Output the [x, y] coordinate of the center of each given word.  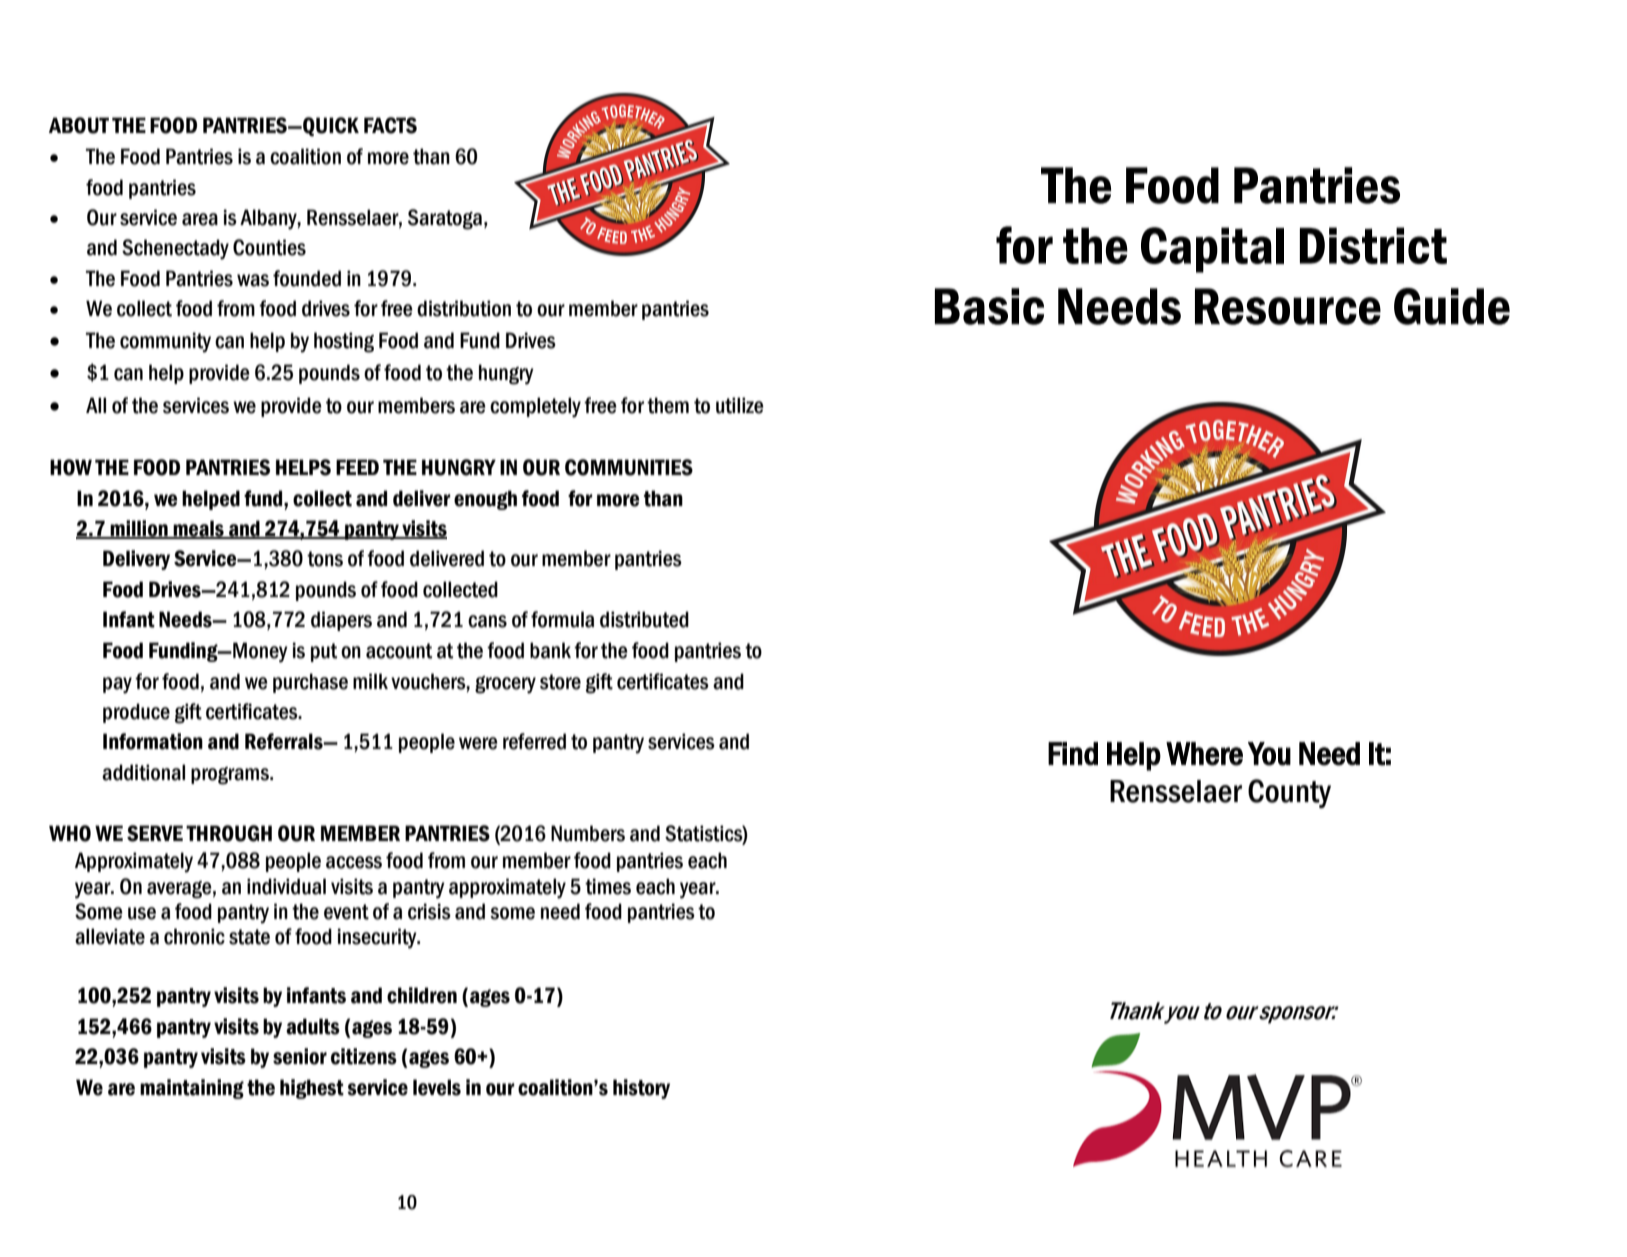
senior [300, 1056]
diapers [341, 621]
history [641, 1089]
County [1289, 793]
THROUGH [229, 833]
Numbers [588, 833]
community [165, 342]
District [1373, 245]
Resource [1288, 306]
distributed [644, 619]
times [608, 886]
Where [1204, 754]
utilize [740, 405]
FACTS [390, 125]
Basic [989, 306]
